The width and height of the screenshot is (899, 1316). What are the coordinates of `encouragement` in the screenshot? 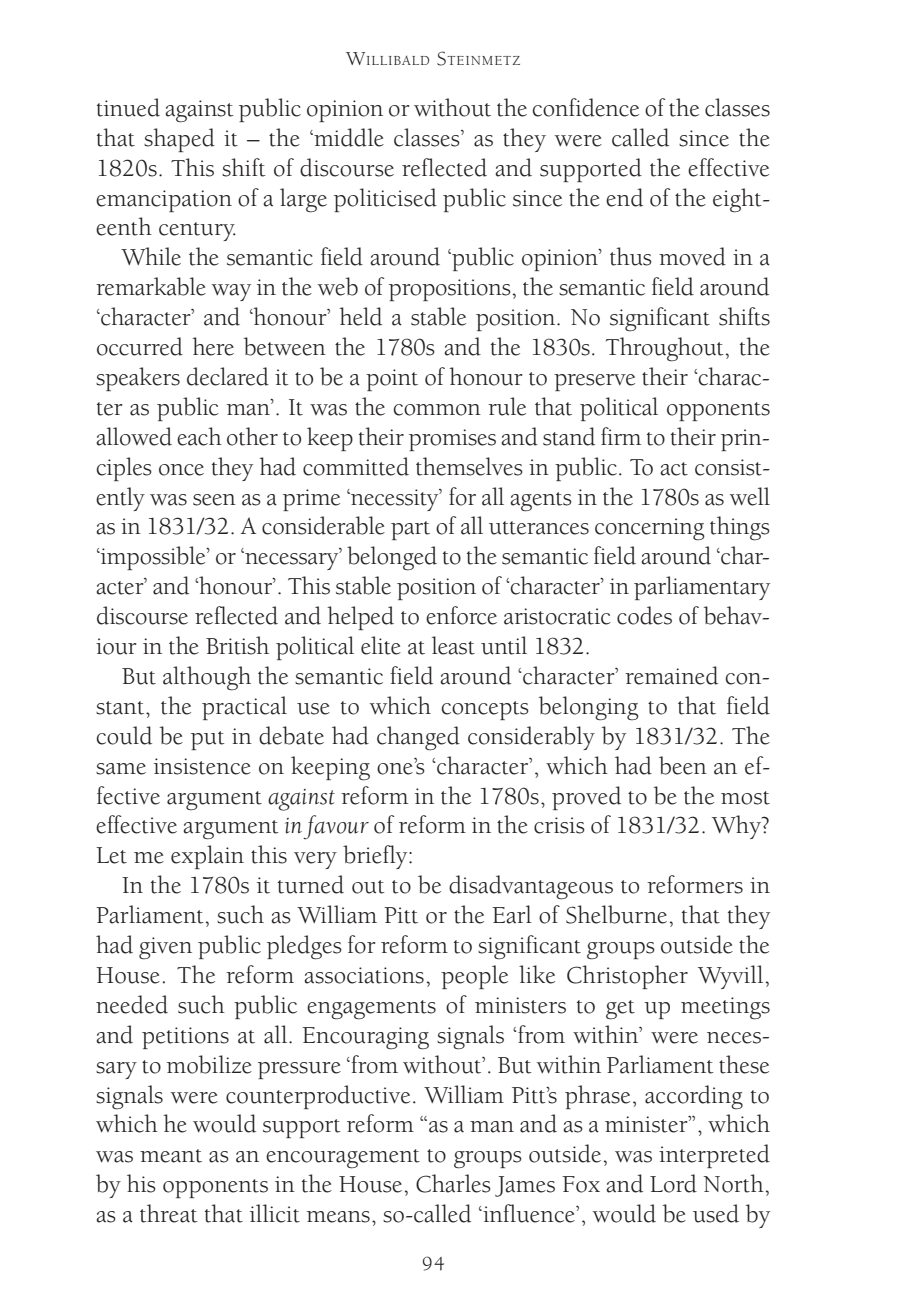 It's located at (343, 1159).
